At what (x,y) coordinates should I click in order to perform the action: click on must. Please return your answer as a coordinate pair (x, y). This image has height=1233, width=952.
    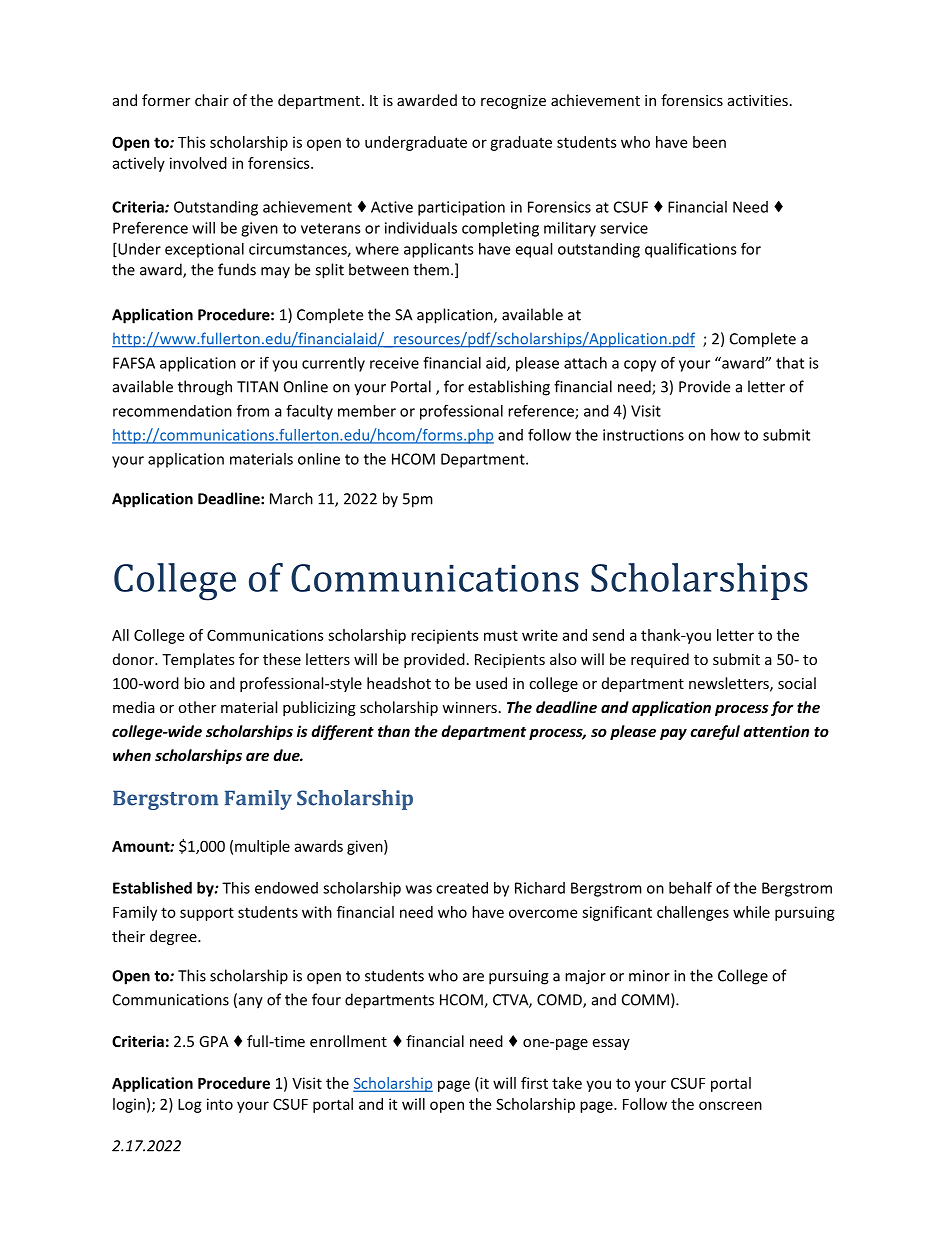
    Looking at the image, I should click on (501, 635).
